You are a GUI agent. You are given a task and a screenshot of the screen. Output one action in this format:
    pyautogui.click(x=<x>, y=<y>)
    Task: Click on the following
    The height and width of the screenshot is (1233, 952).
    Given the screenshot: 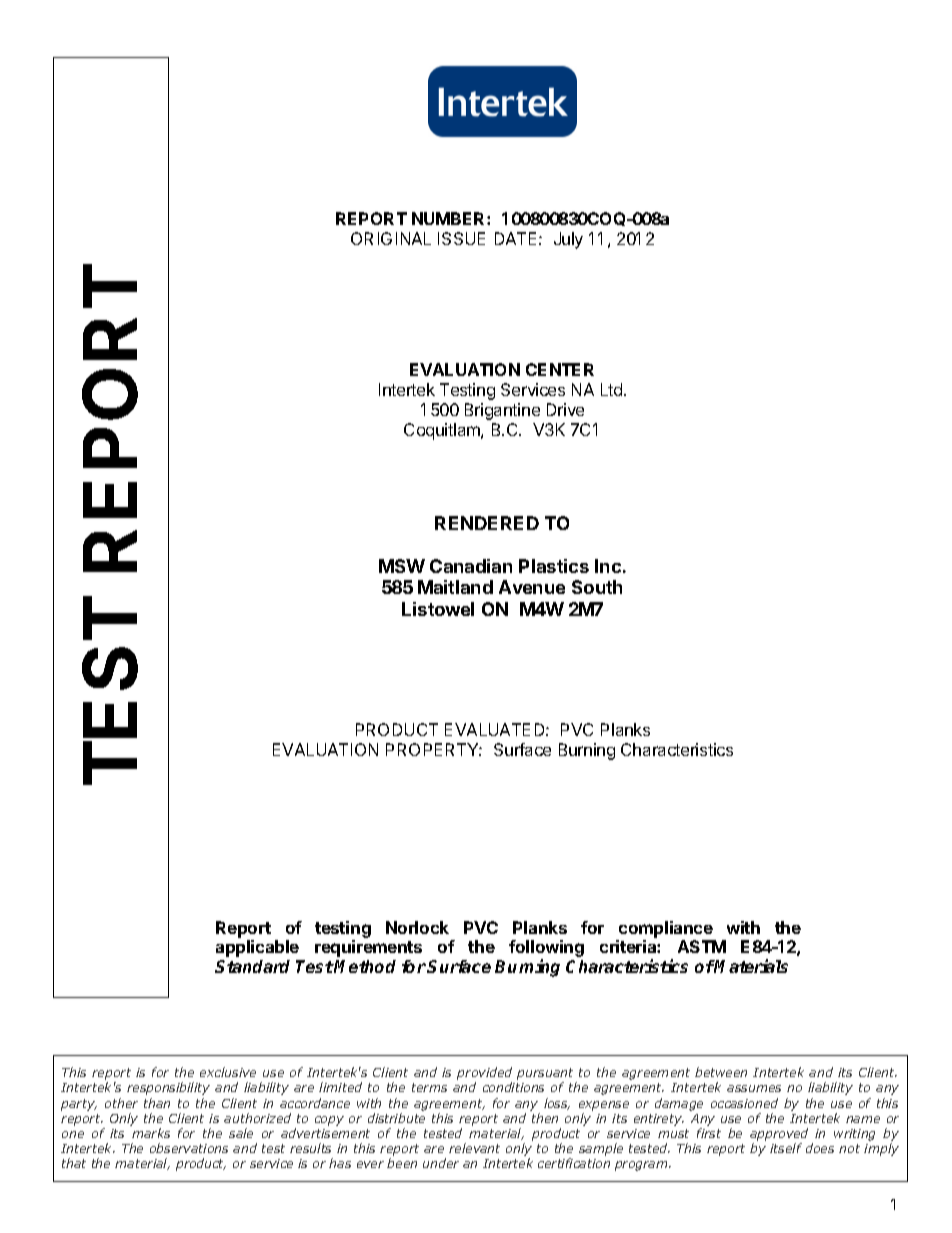 What is the action you would take?
    pyautogui.click(x=546, y=950)
